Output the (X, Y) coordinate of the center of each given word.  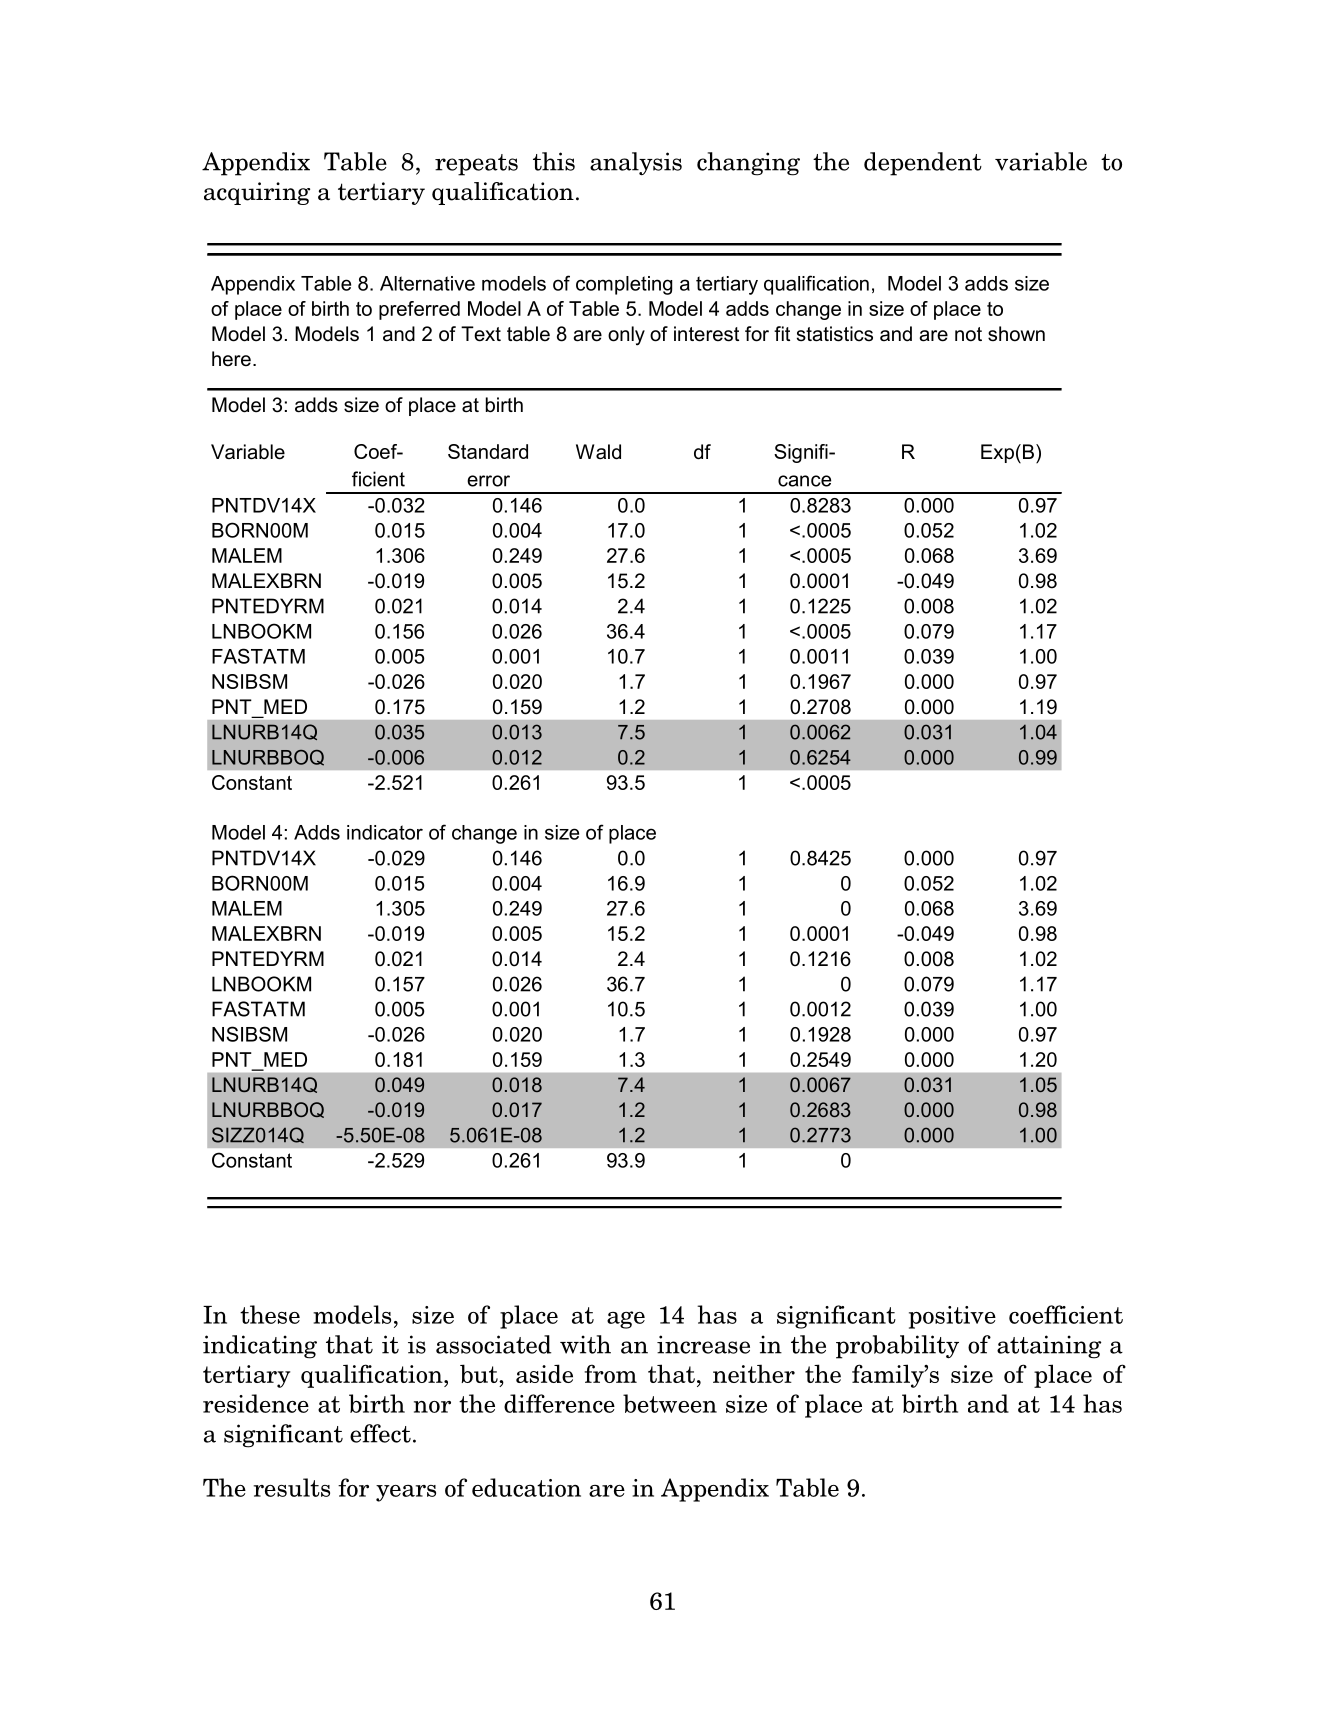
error (488, 481)
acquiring (257, 193)
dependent (923, 164)
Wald (598, 452)
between (670, 1403)
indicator (385, 832)
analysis (636, 164)
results (291, 1487)
